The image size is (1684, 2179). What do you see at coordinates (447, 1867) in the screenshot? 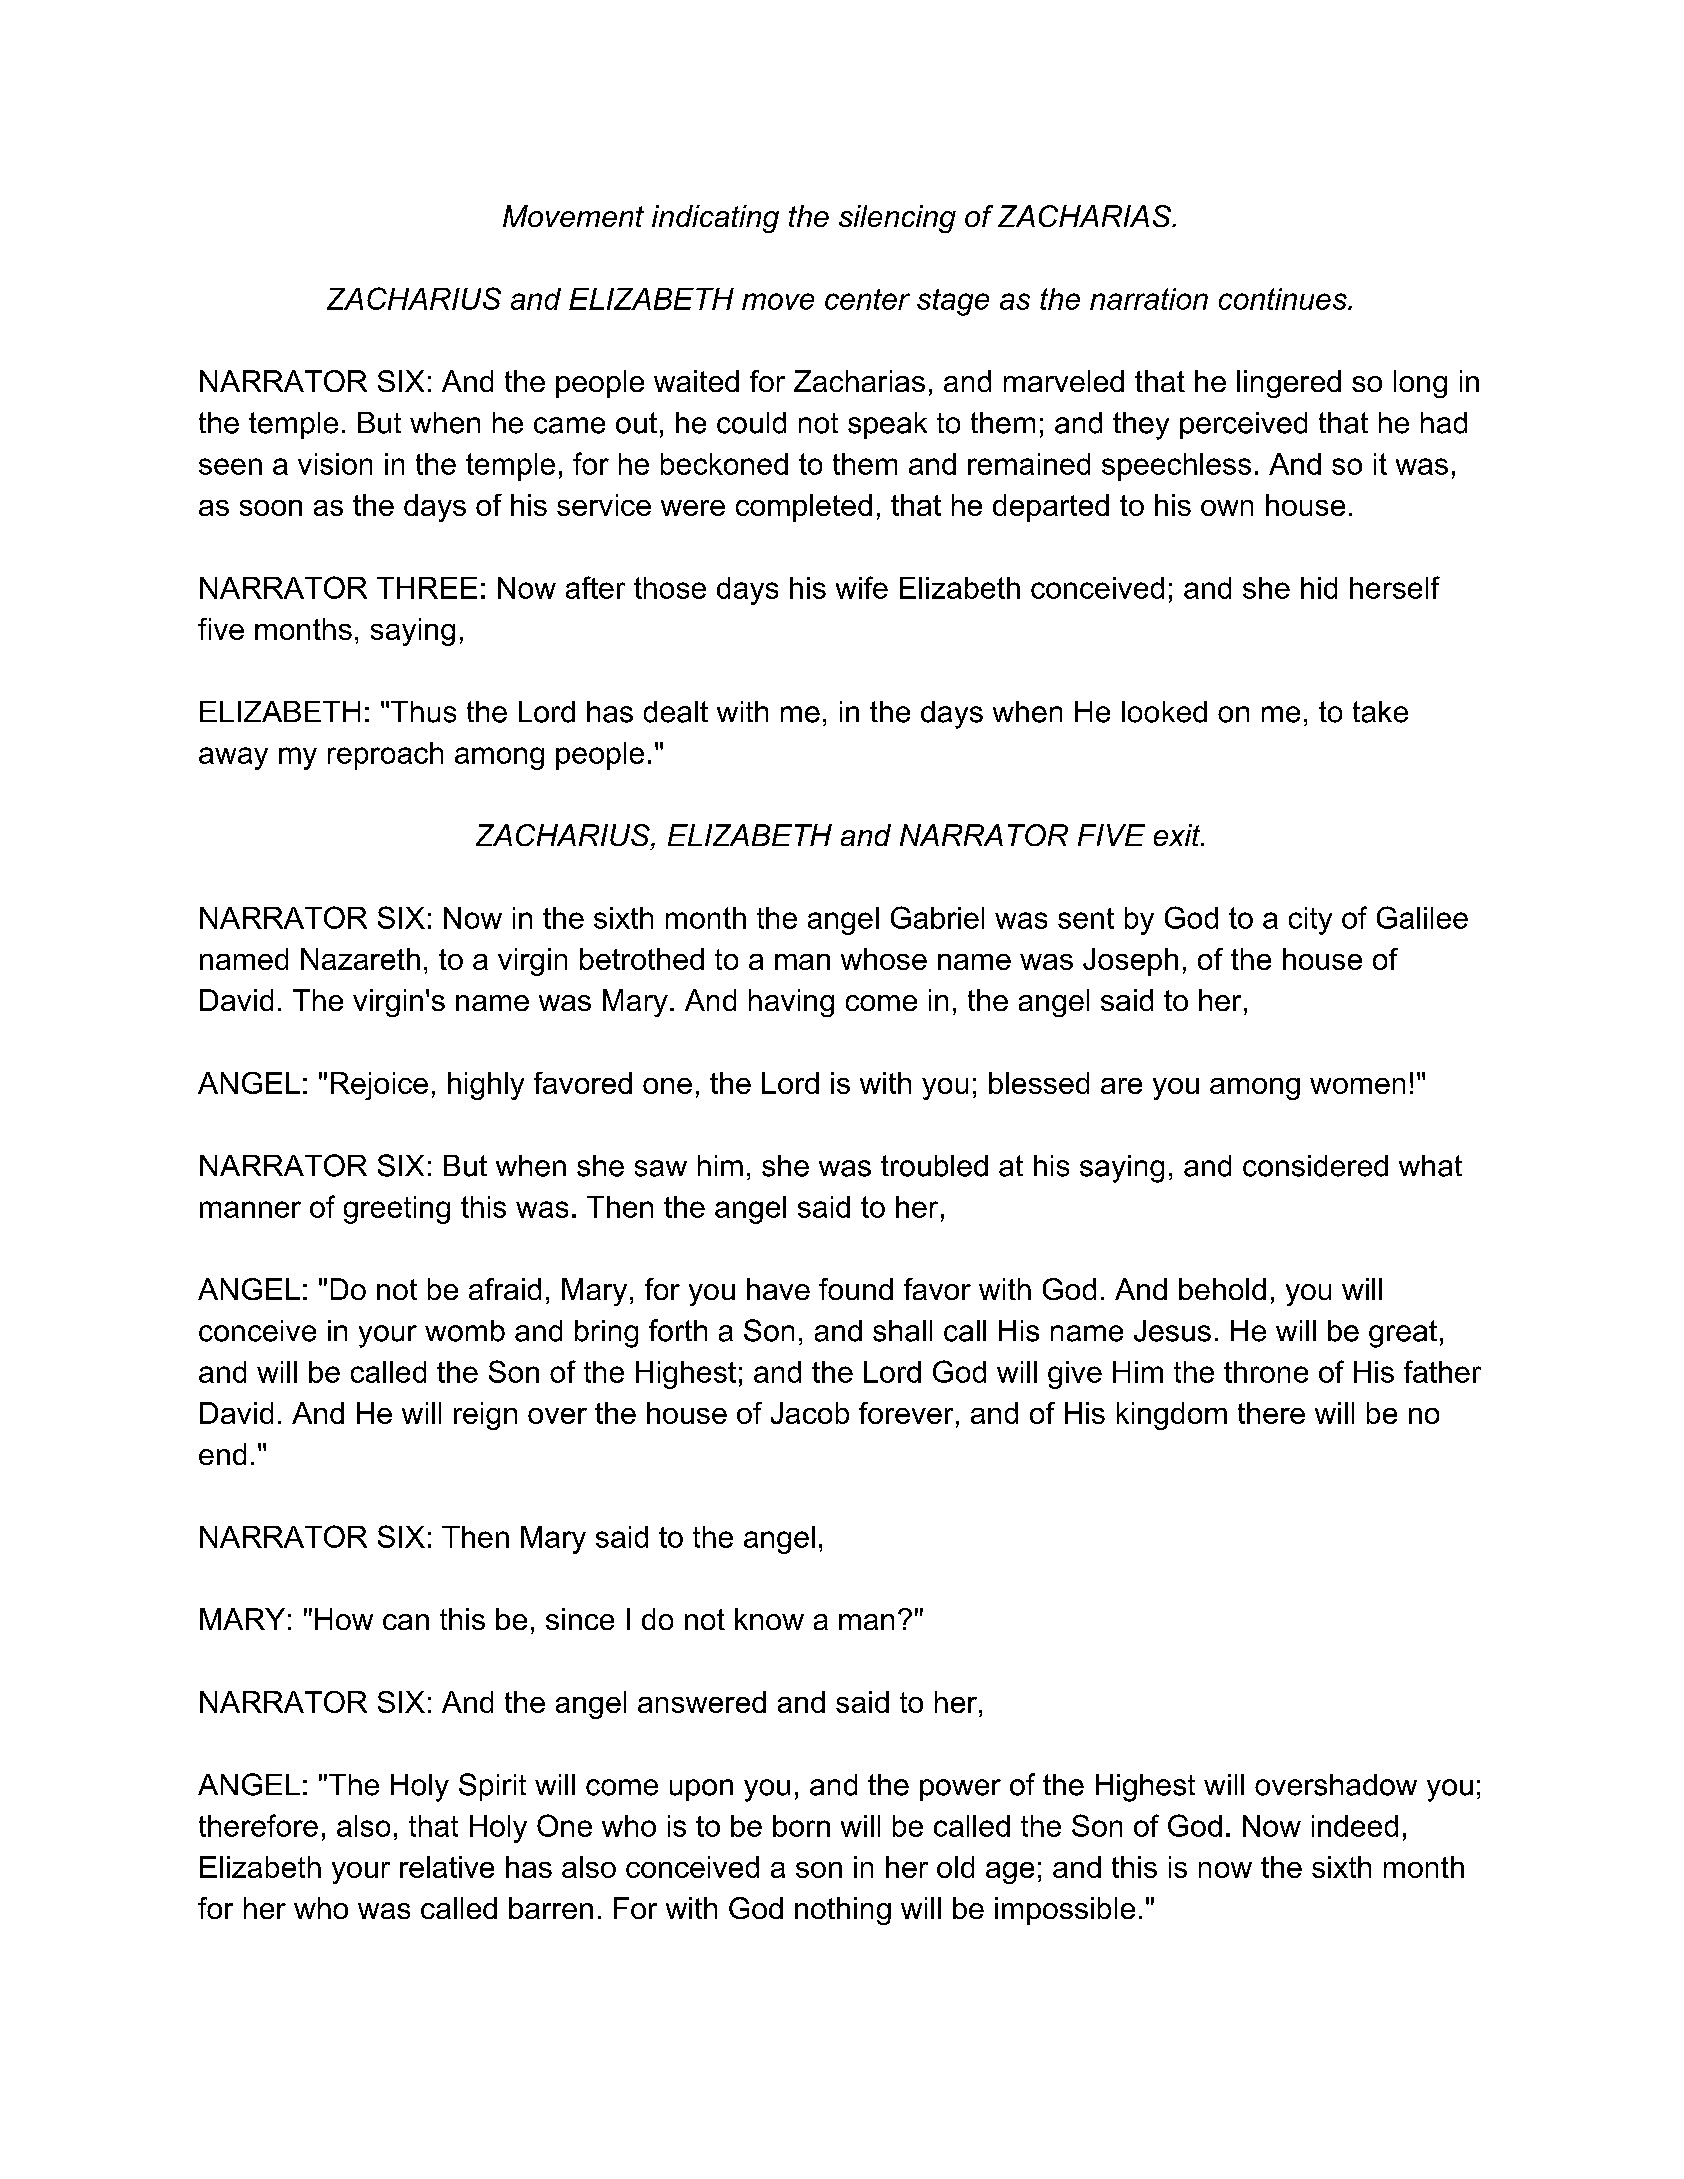
I see `relative` at bounding box center [447, 1867].
